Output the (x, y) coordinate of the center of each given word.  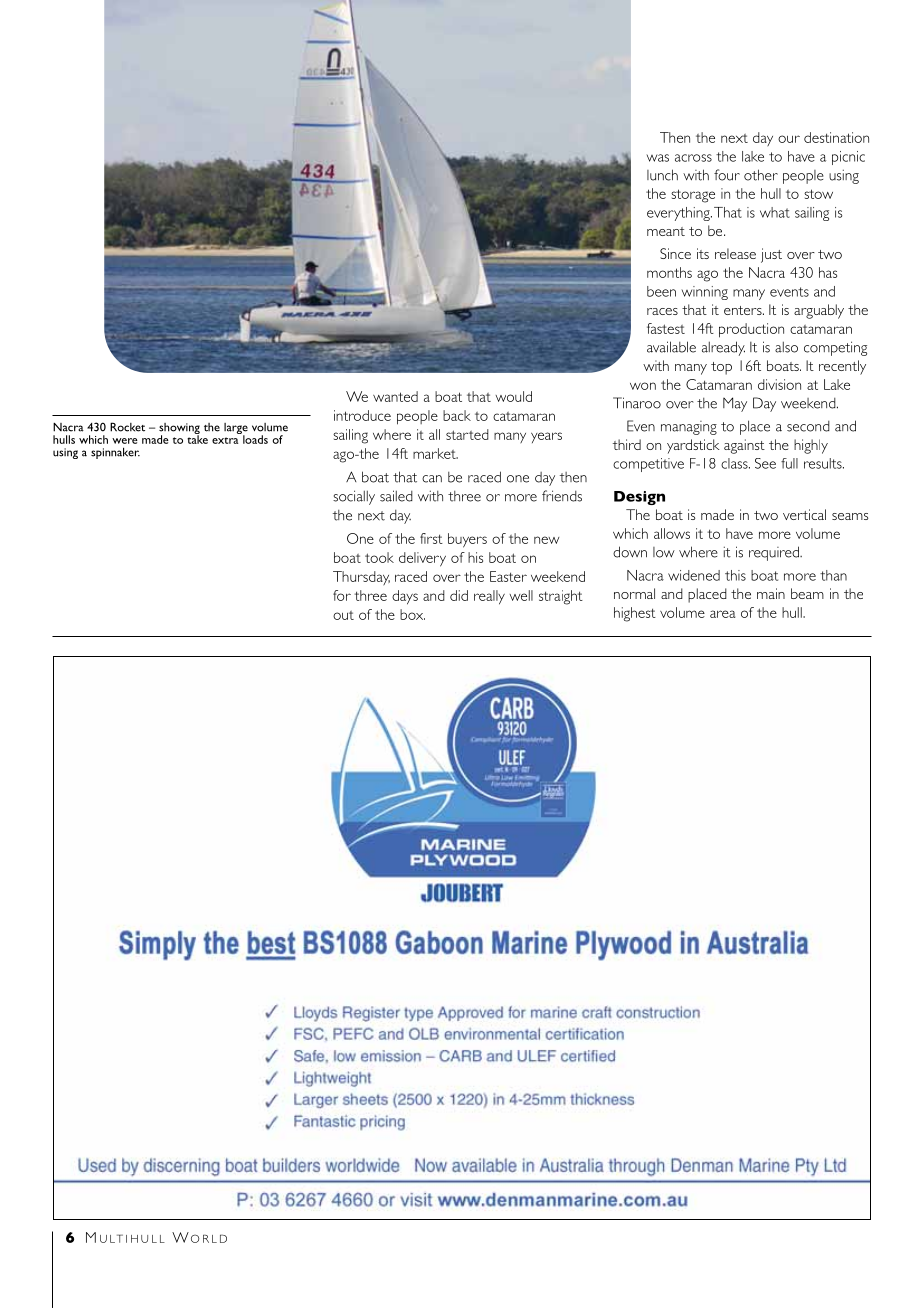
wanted (395, 396)
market (435, 453)
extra (225, 440)
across (693, 158)
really (489, 597)
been (661, 291)
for (342, 595)
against (744, 446)
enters (744, 310)
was (657, 158)
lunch (662, 175)
